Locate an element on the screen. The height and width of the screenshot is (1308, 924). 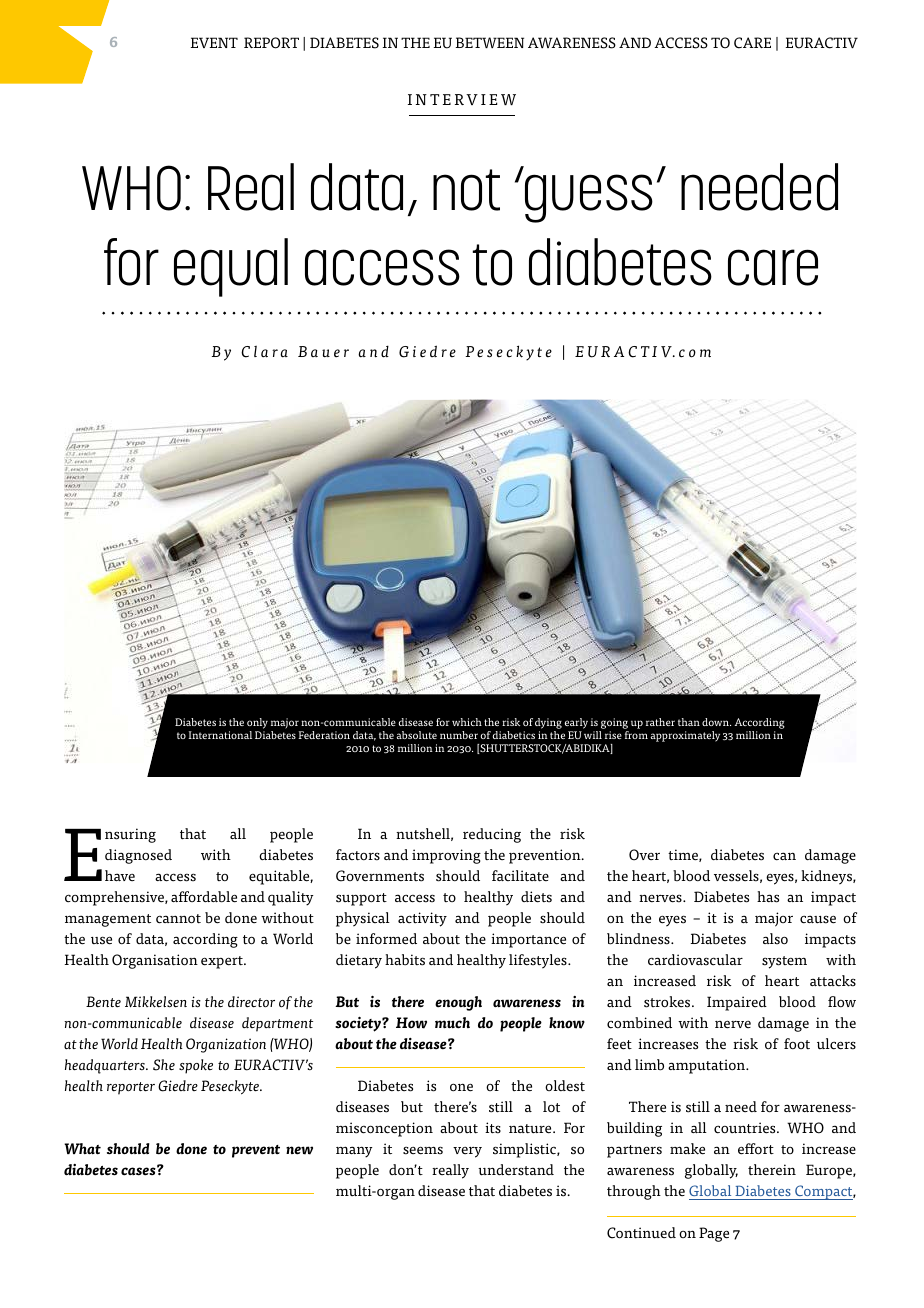
enough is located at coordinates (458, 1003).
